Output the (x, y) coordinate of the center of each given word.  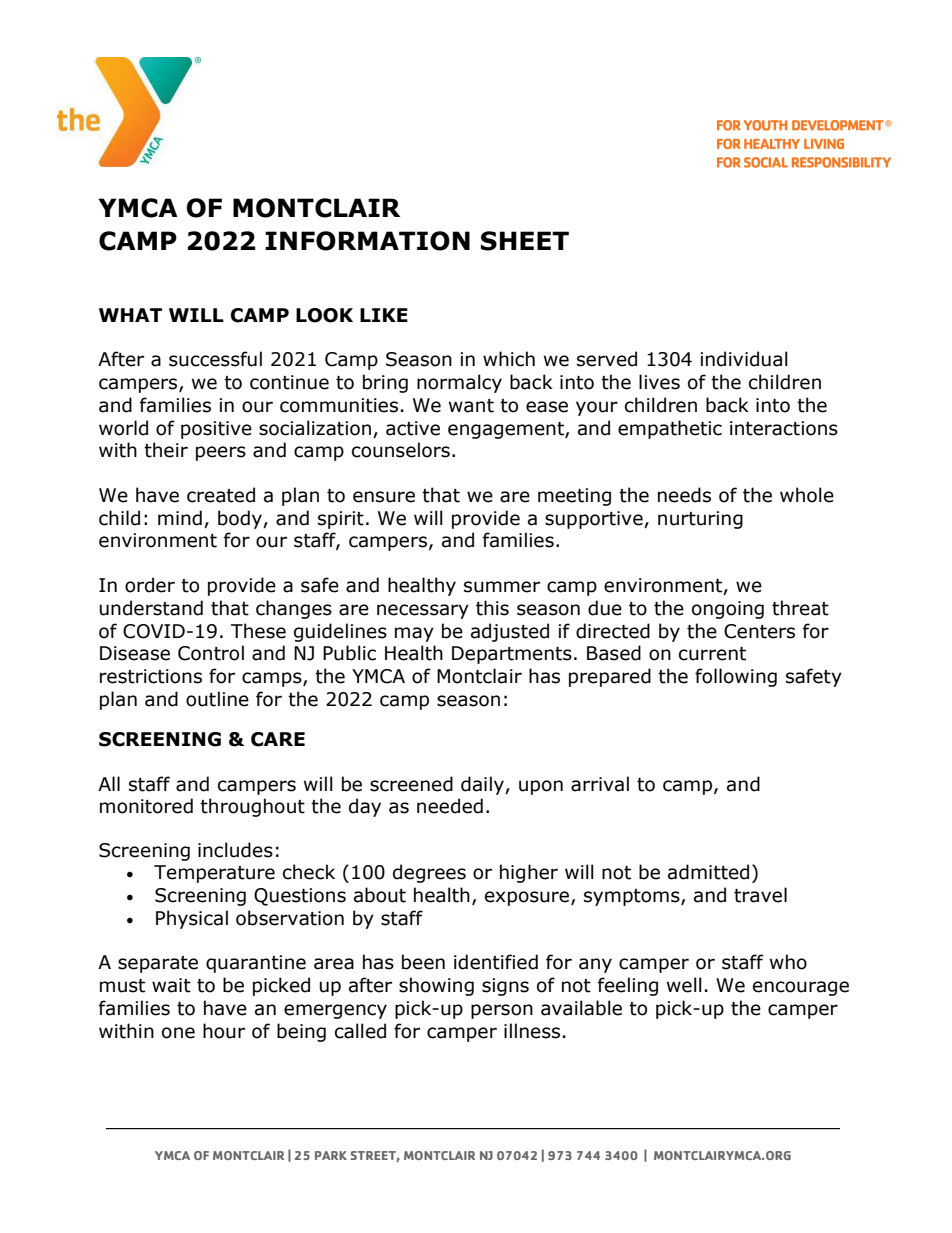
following (736, 677)
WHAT (130, 315)
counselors (401, 450)
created (221, 495)
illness (532, 1031)
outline (217, 699)
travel (760, 895)
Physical (192, 919)
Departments (512, 655)
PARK (331, 1155)
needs (684, 495)
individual (744, 359)
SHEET (525, 241)
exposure (528, 898)
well (684, 985)
